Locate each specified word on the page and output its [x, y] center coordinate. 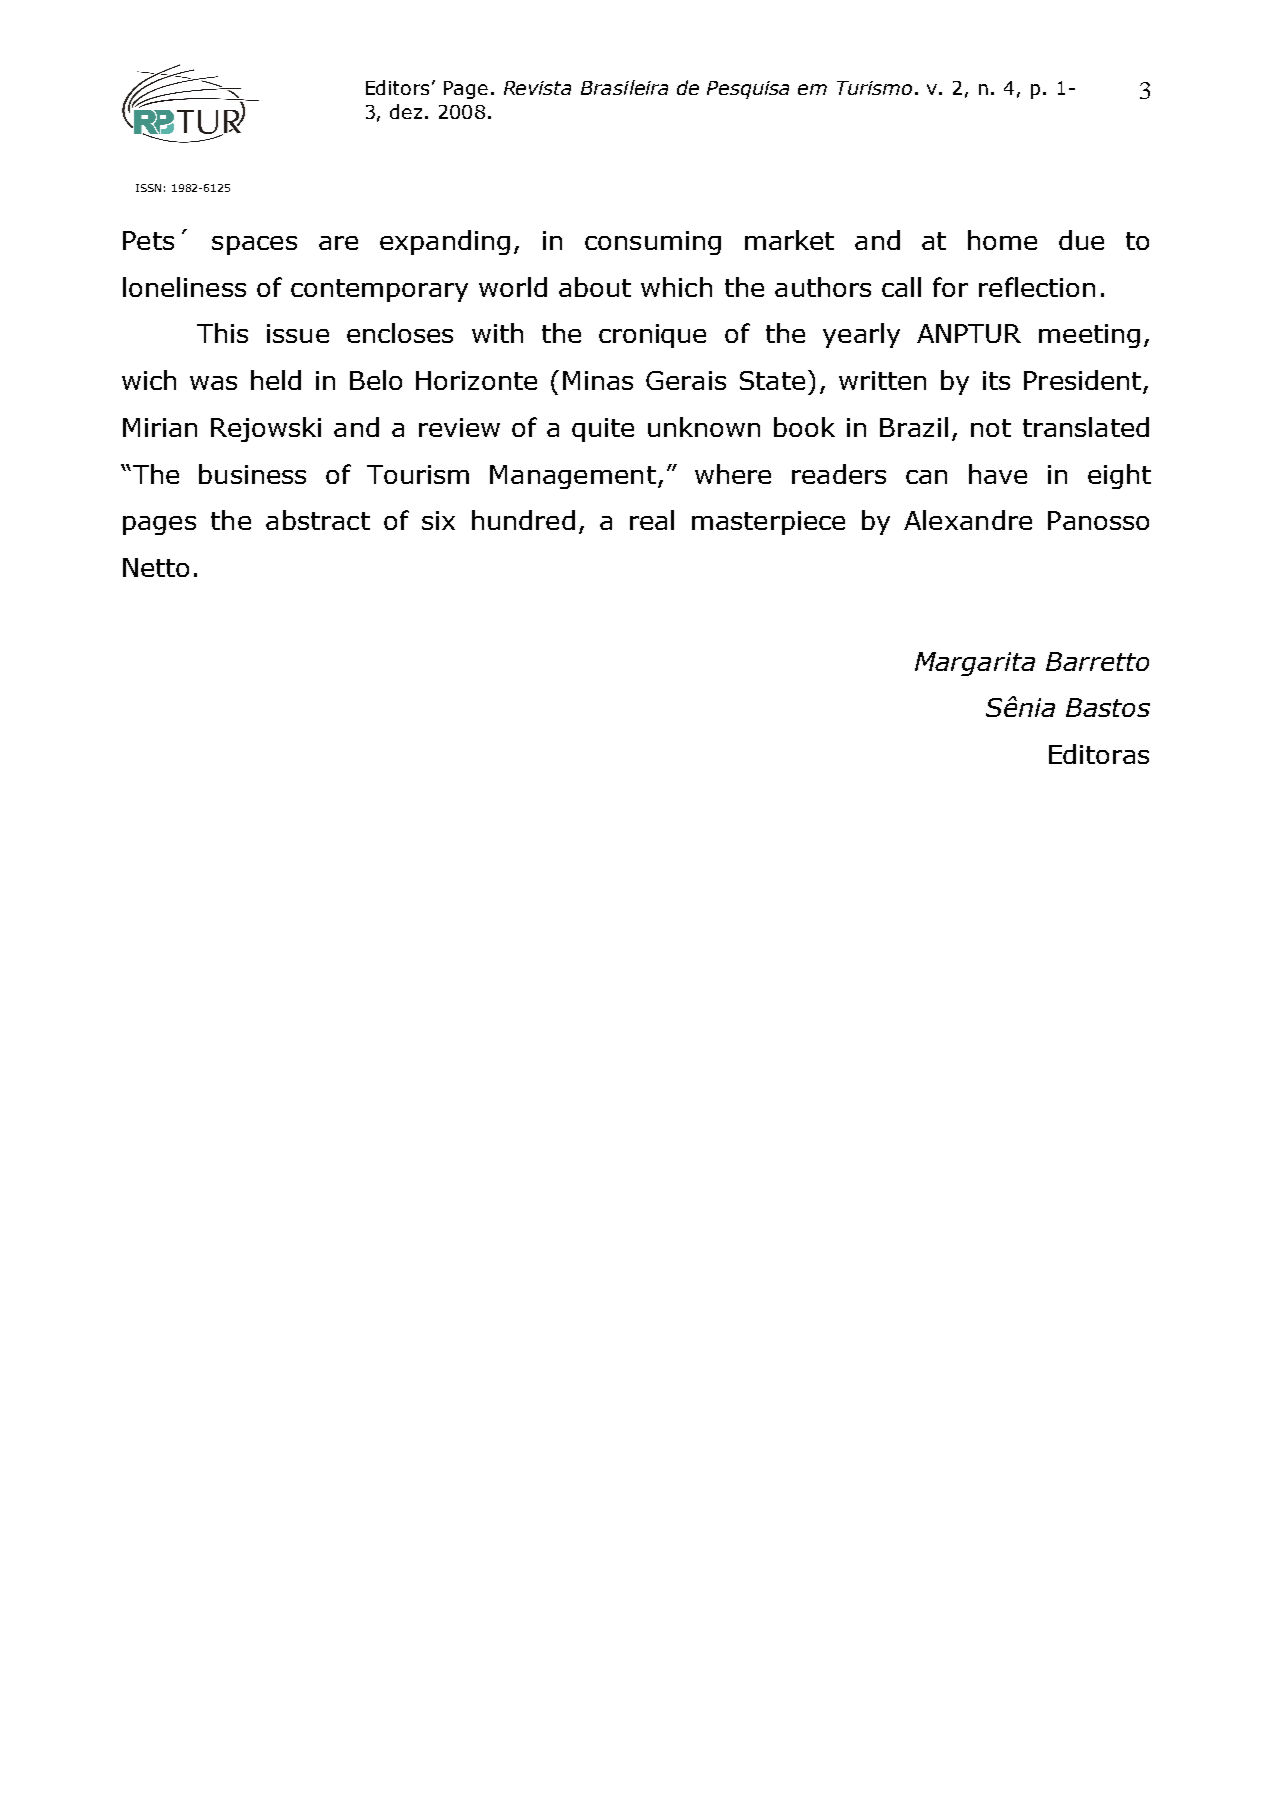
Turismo [874, 88]
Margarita [975, 664]
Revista [537, 88]
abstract [318, 520]
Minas [598, 380]
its [996, 380]
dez [406, 111]
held [276, 380]
